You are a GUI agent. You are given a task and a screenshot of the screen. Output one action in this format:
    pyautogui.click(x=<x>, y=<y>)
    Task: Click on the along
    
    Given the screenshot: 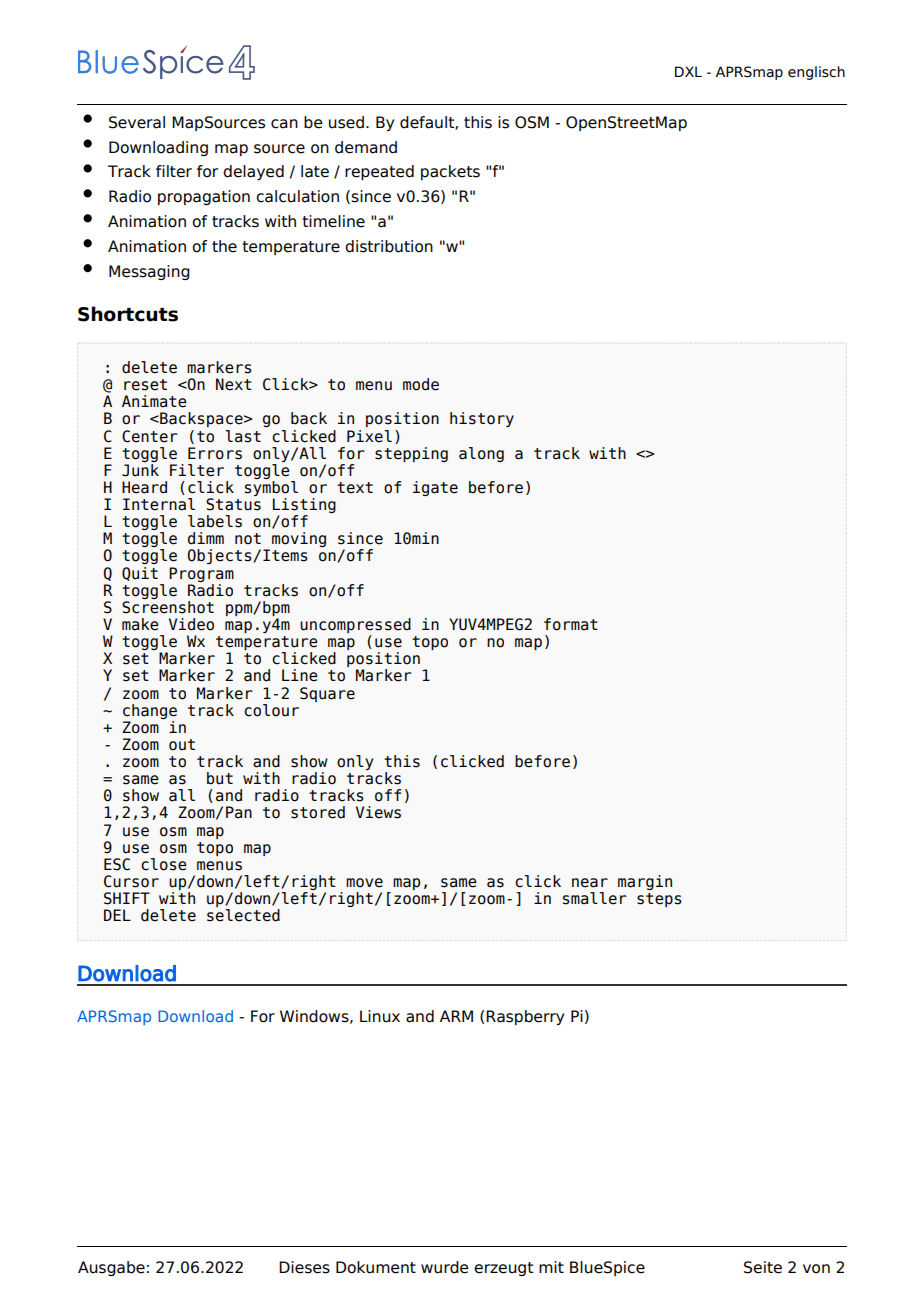 What is the action you would take?
    pyautogui.click(x=481, y=454)
